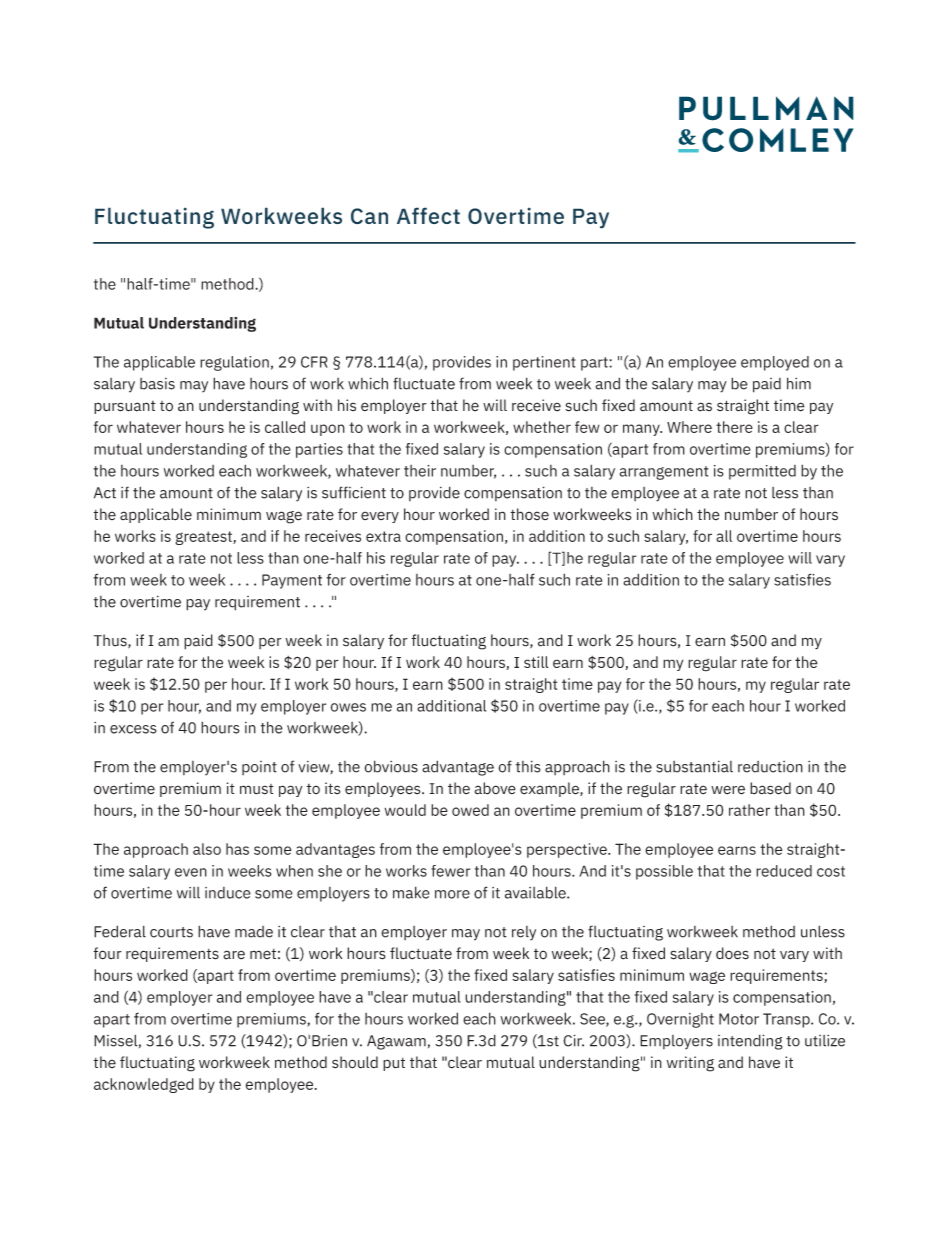 Image resolution: width=952 pixels, height=1233 pixels. What do you see at coordinates (775, 363) in the screenshot?
I see `employed` at bounding box center [775, 363].
